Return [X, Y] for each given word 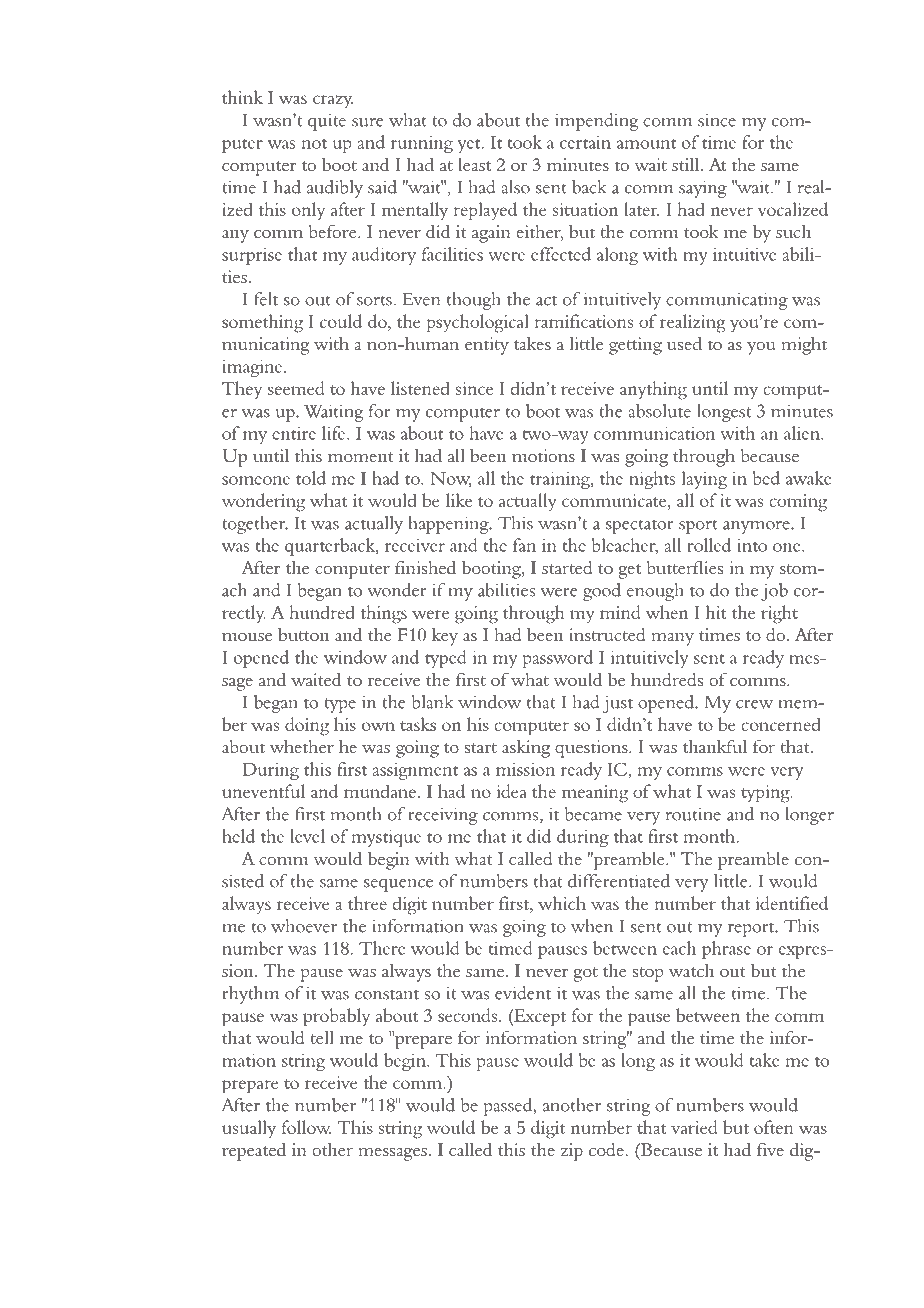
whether [302, 746]
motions [543, 455]
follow [306, 1127]
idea [512, 791]
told [311, 478]
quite [327, 122]
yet [470, 146]
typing [766, 794]
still [685, 164]
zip [572, 1152]
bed [766, 478]
